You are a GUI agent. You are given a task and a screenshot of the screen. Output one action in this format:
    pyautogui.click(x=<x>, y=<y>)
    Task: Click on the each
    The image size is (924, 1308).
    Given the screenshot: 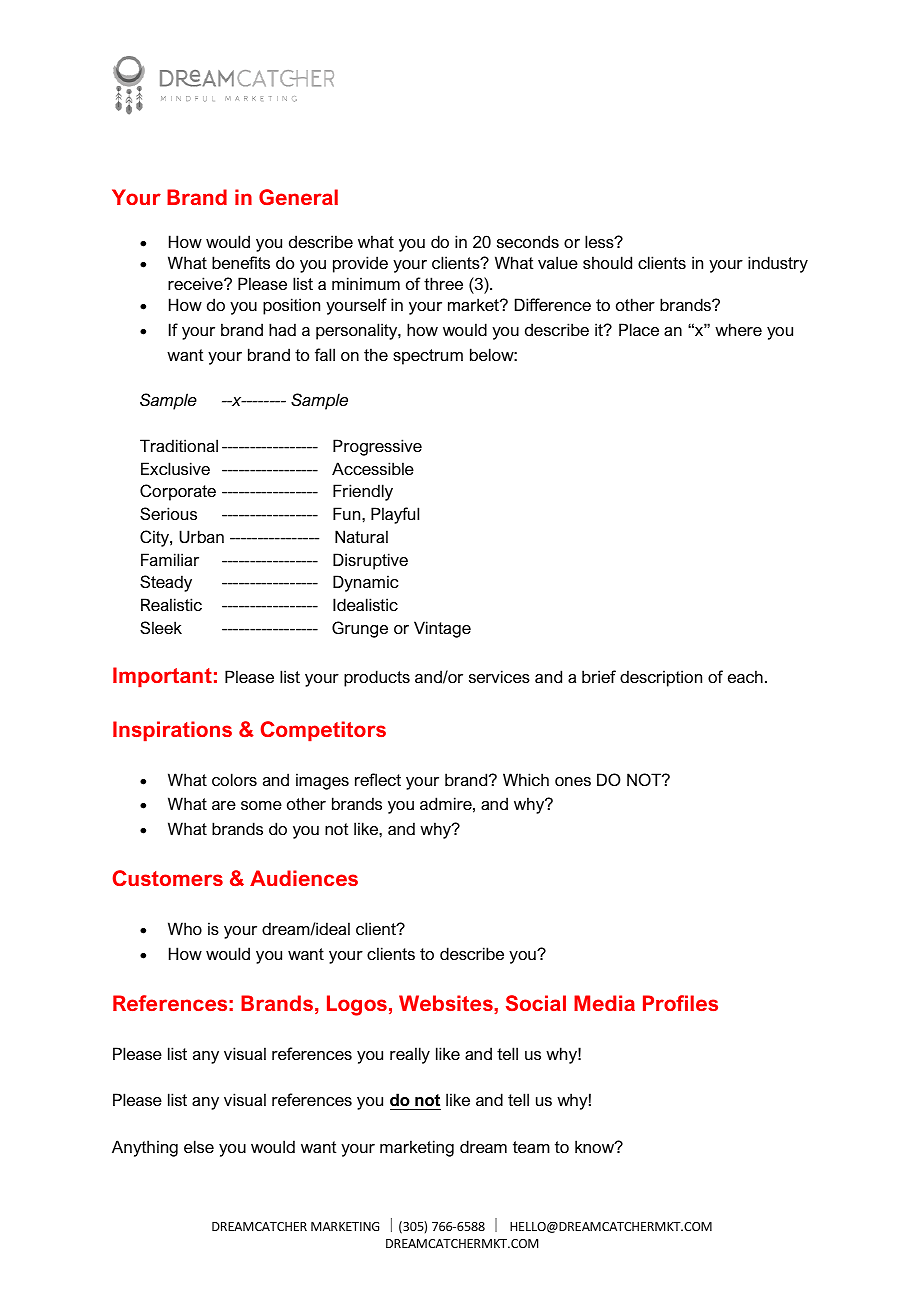 What is the action you would take?
    pyautogui.click(x=745, y=676)
